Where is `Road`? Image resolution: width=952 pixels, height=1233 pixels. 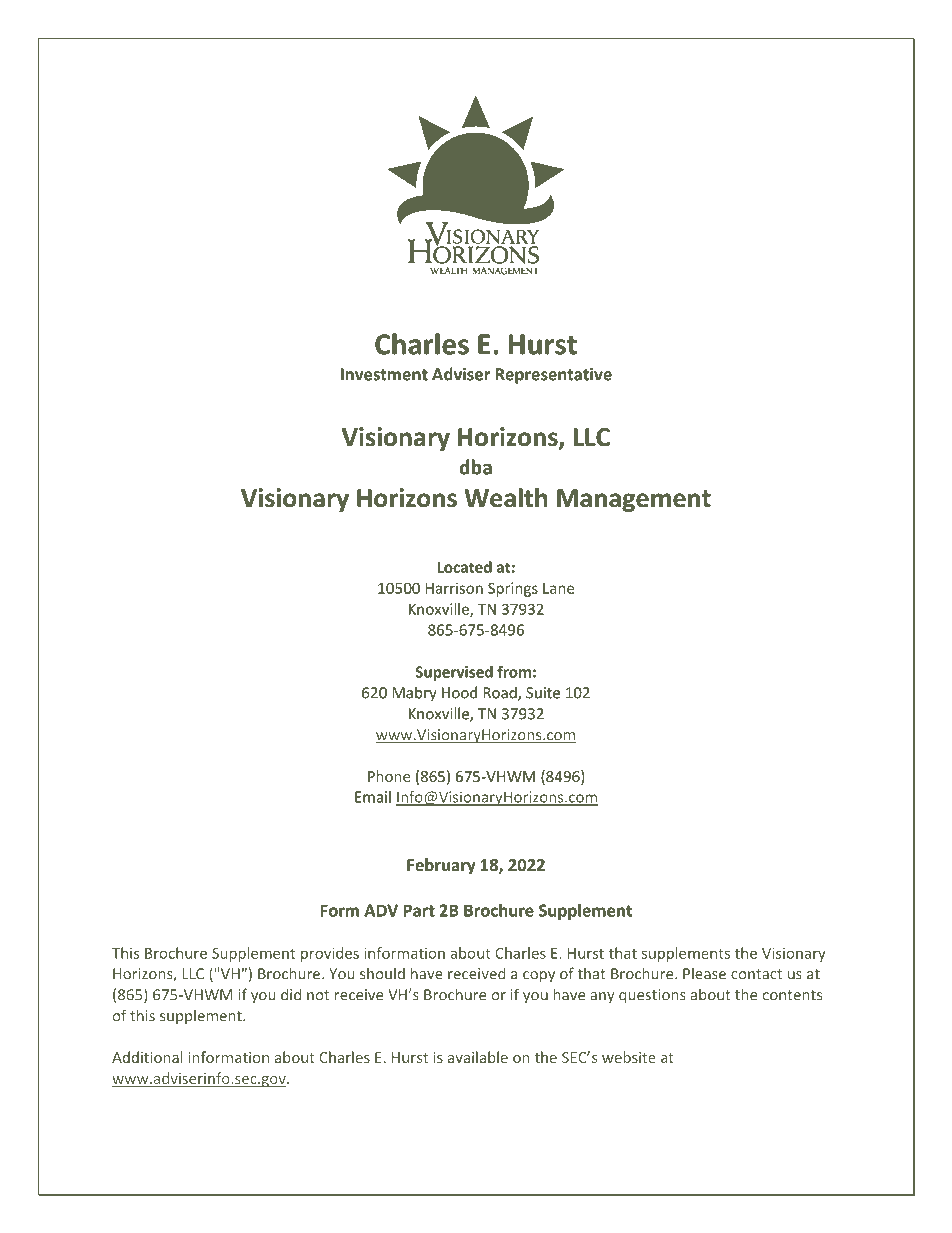 Road is located at coordinates (501, 693).
